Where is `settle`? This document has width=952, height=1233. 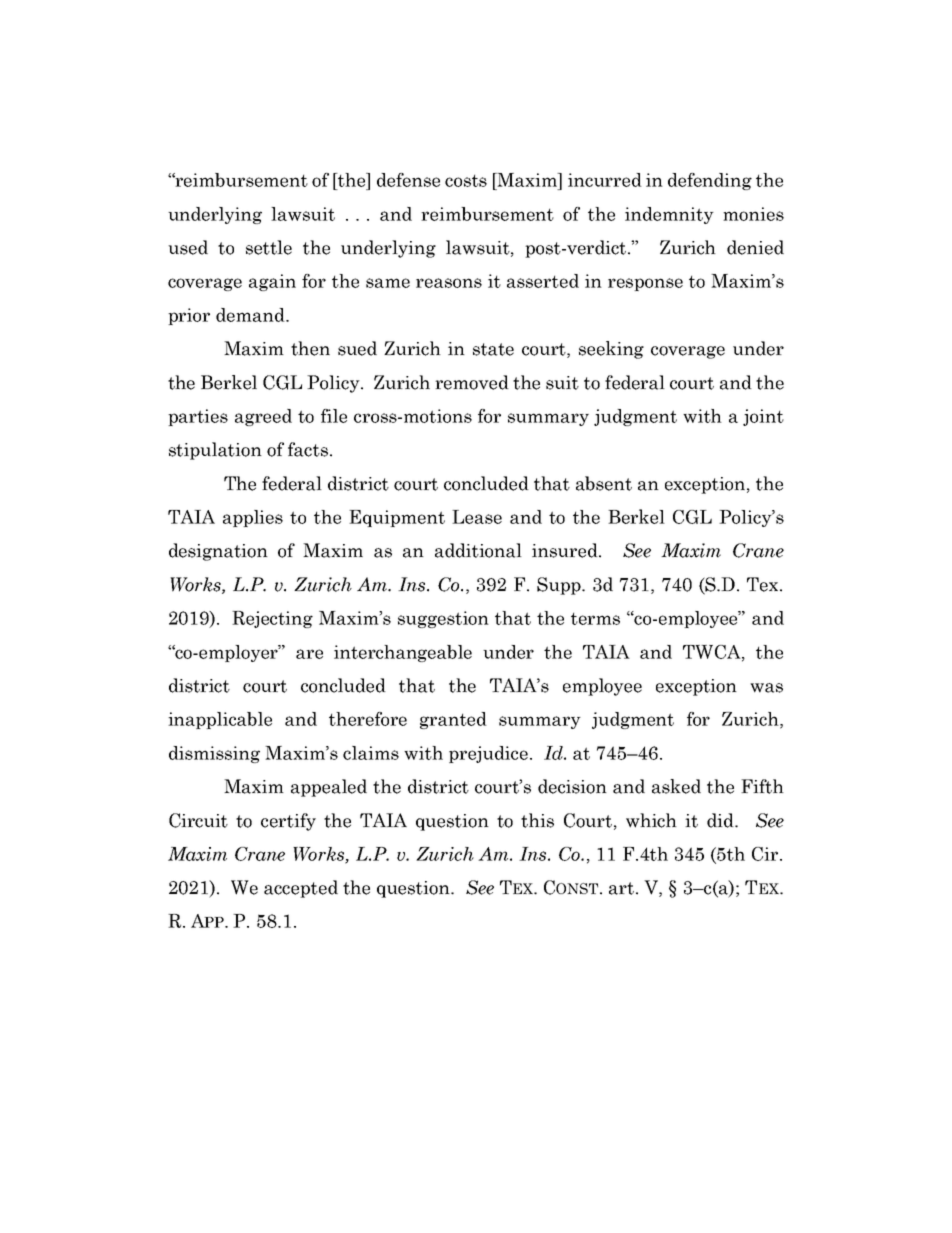 settle is located at coordinates (269, 247).
